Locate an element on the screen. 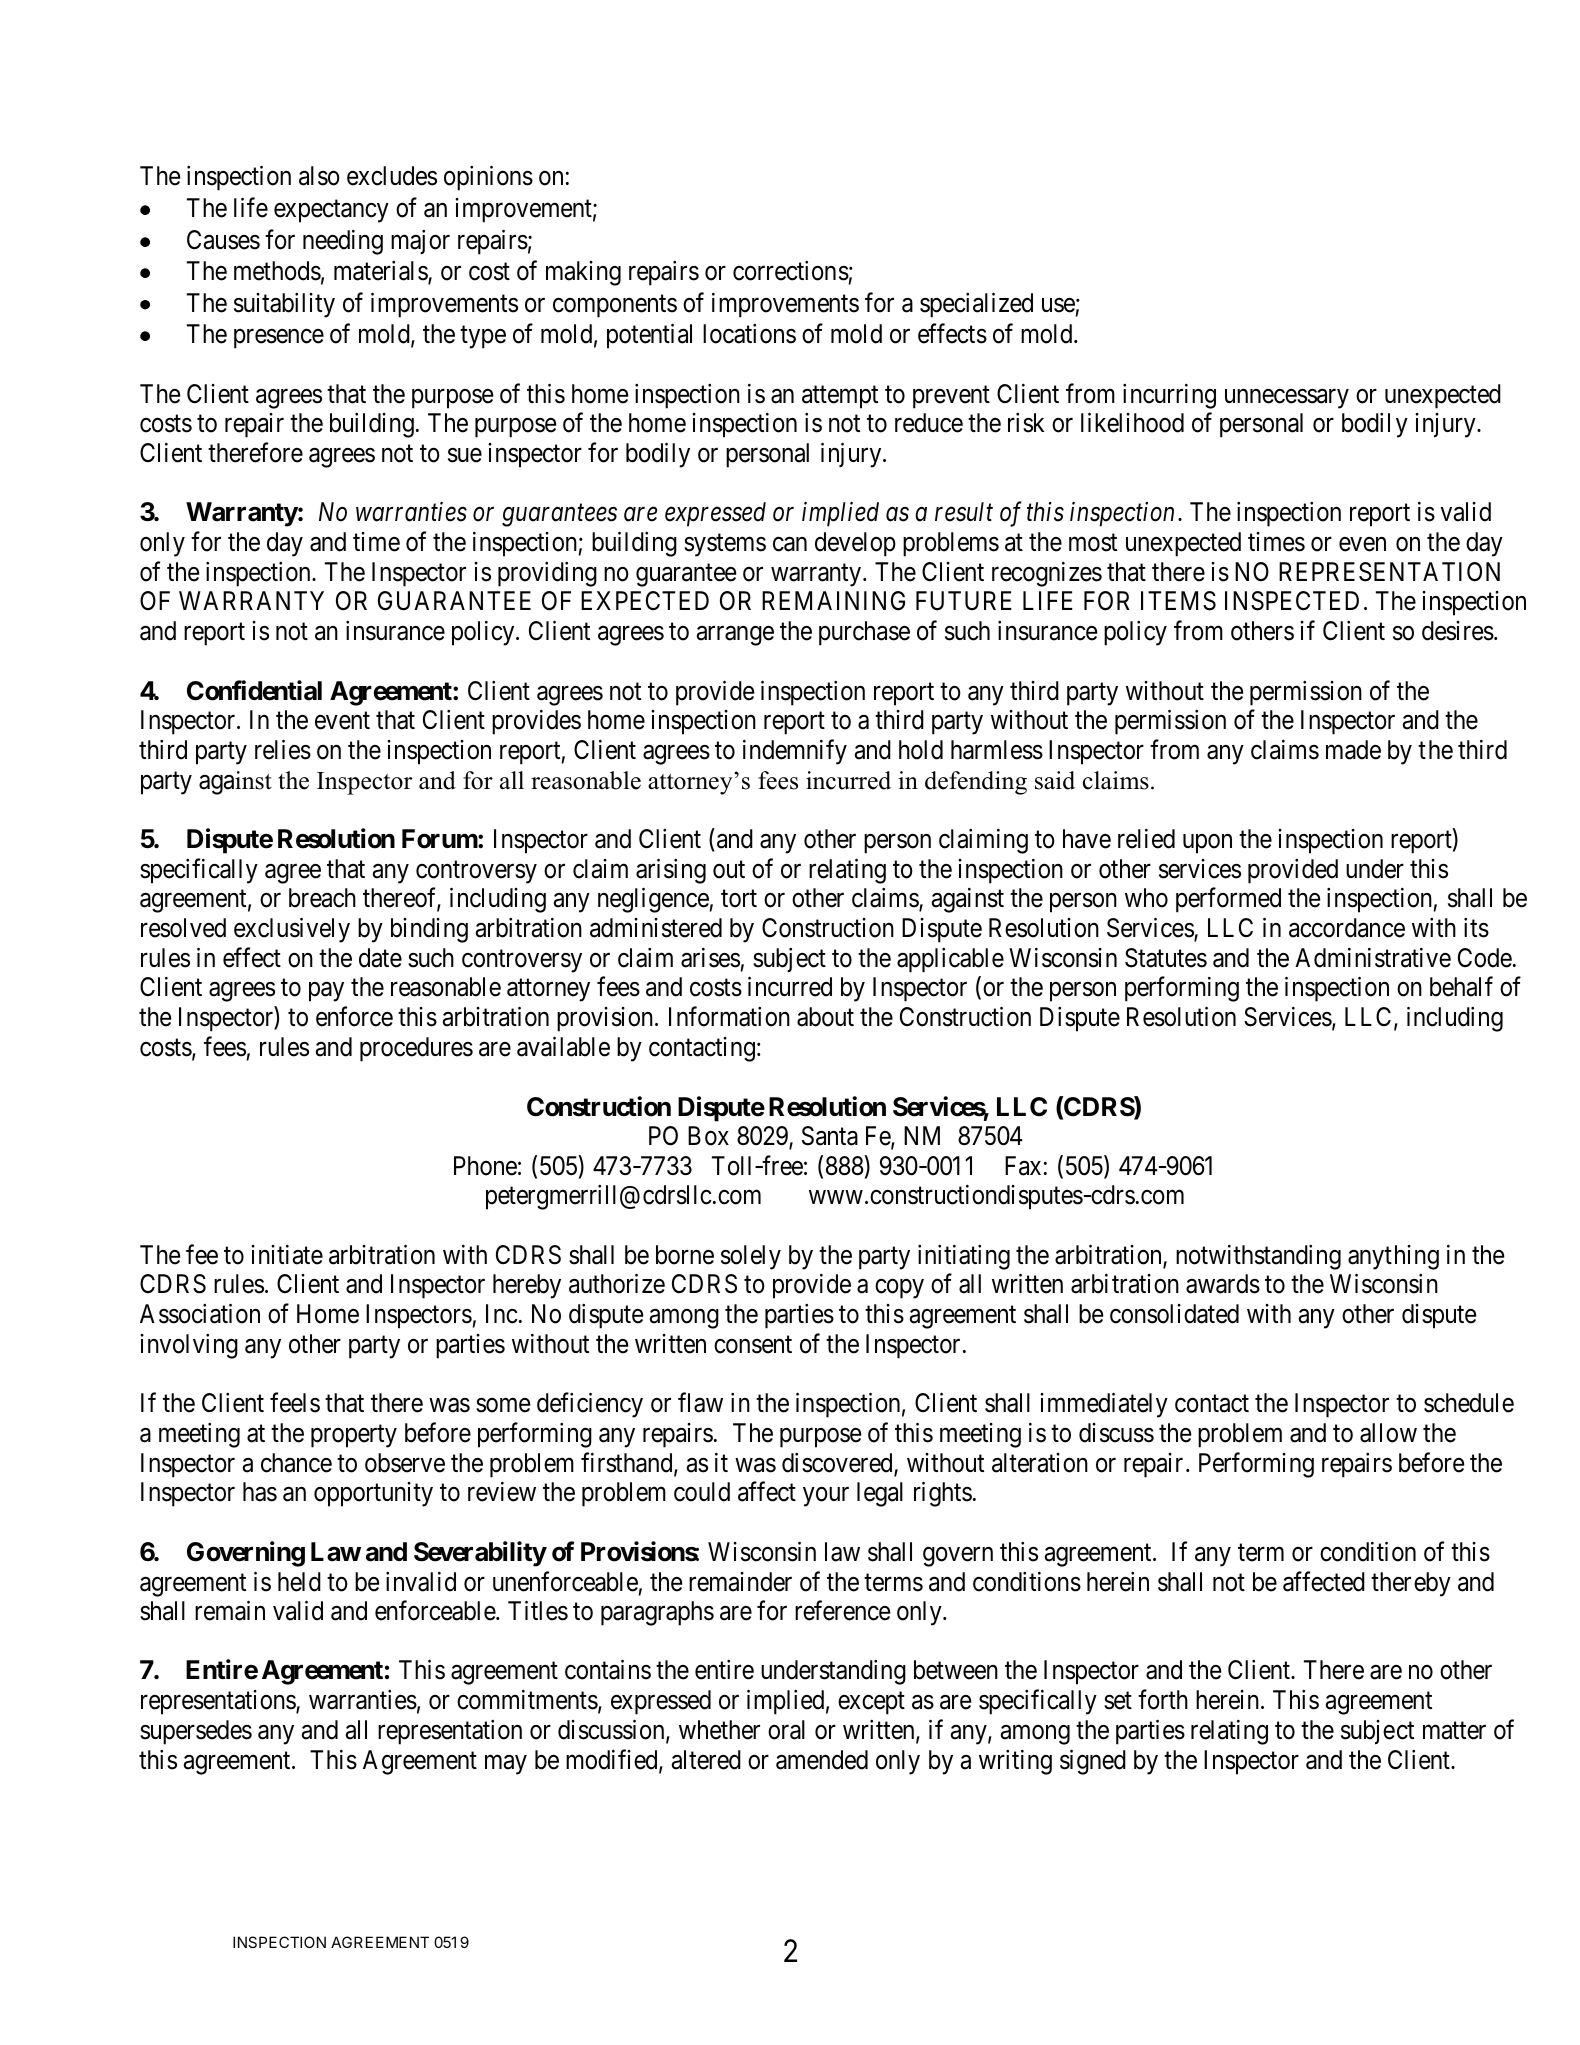 The width and height of the screenshot is (1580, 2045). matter is located at coordinates (1454, 1731).
